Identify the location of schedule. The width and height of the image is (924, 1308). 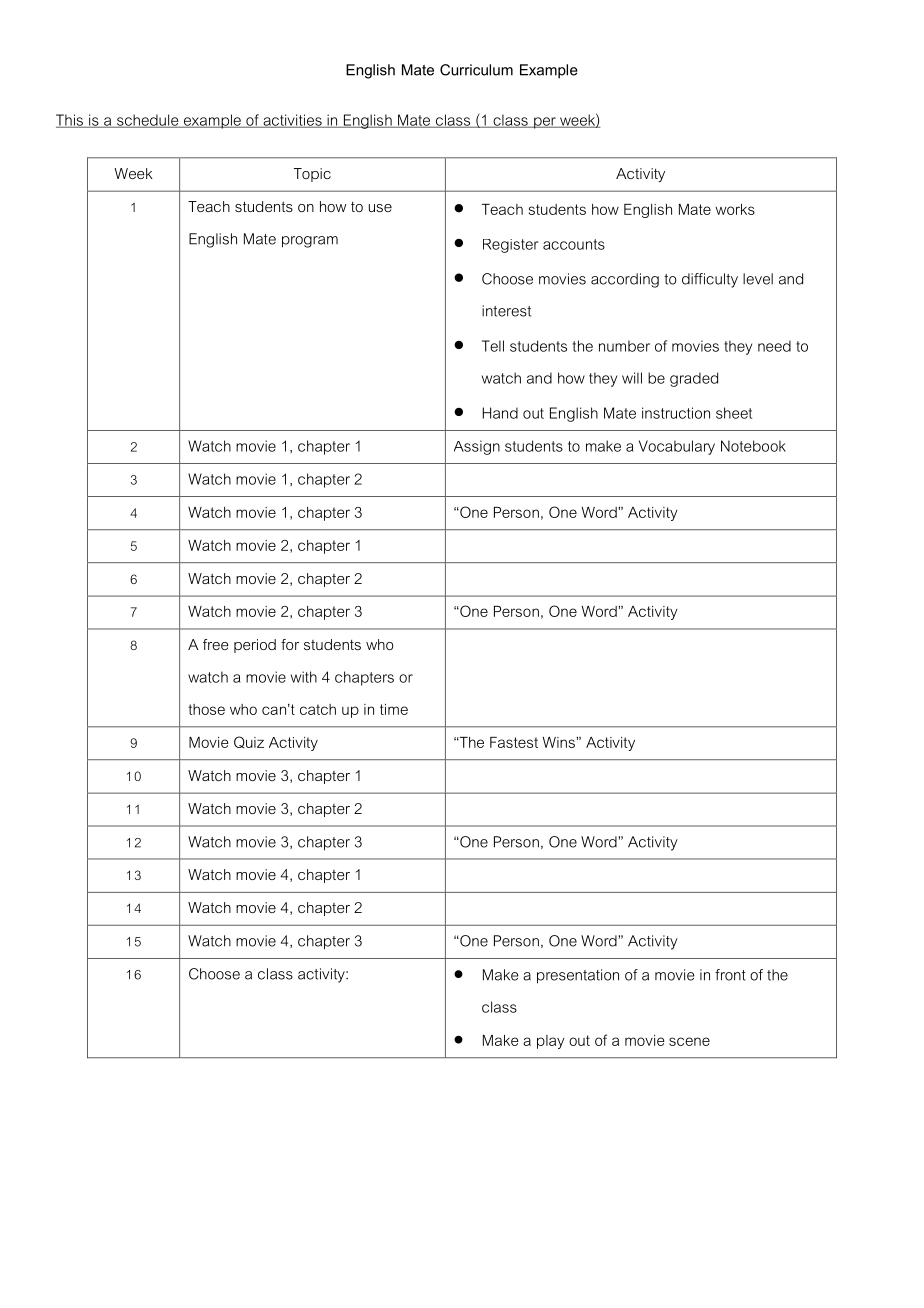
(148, 121).
